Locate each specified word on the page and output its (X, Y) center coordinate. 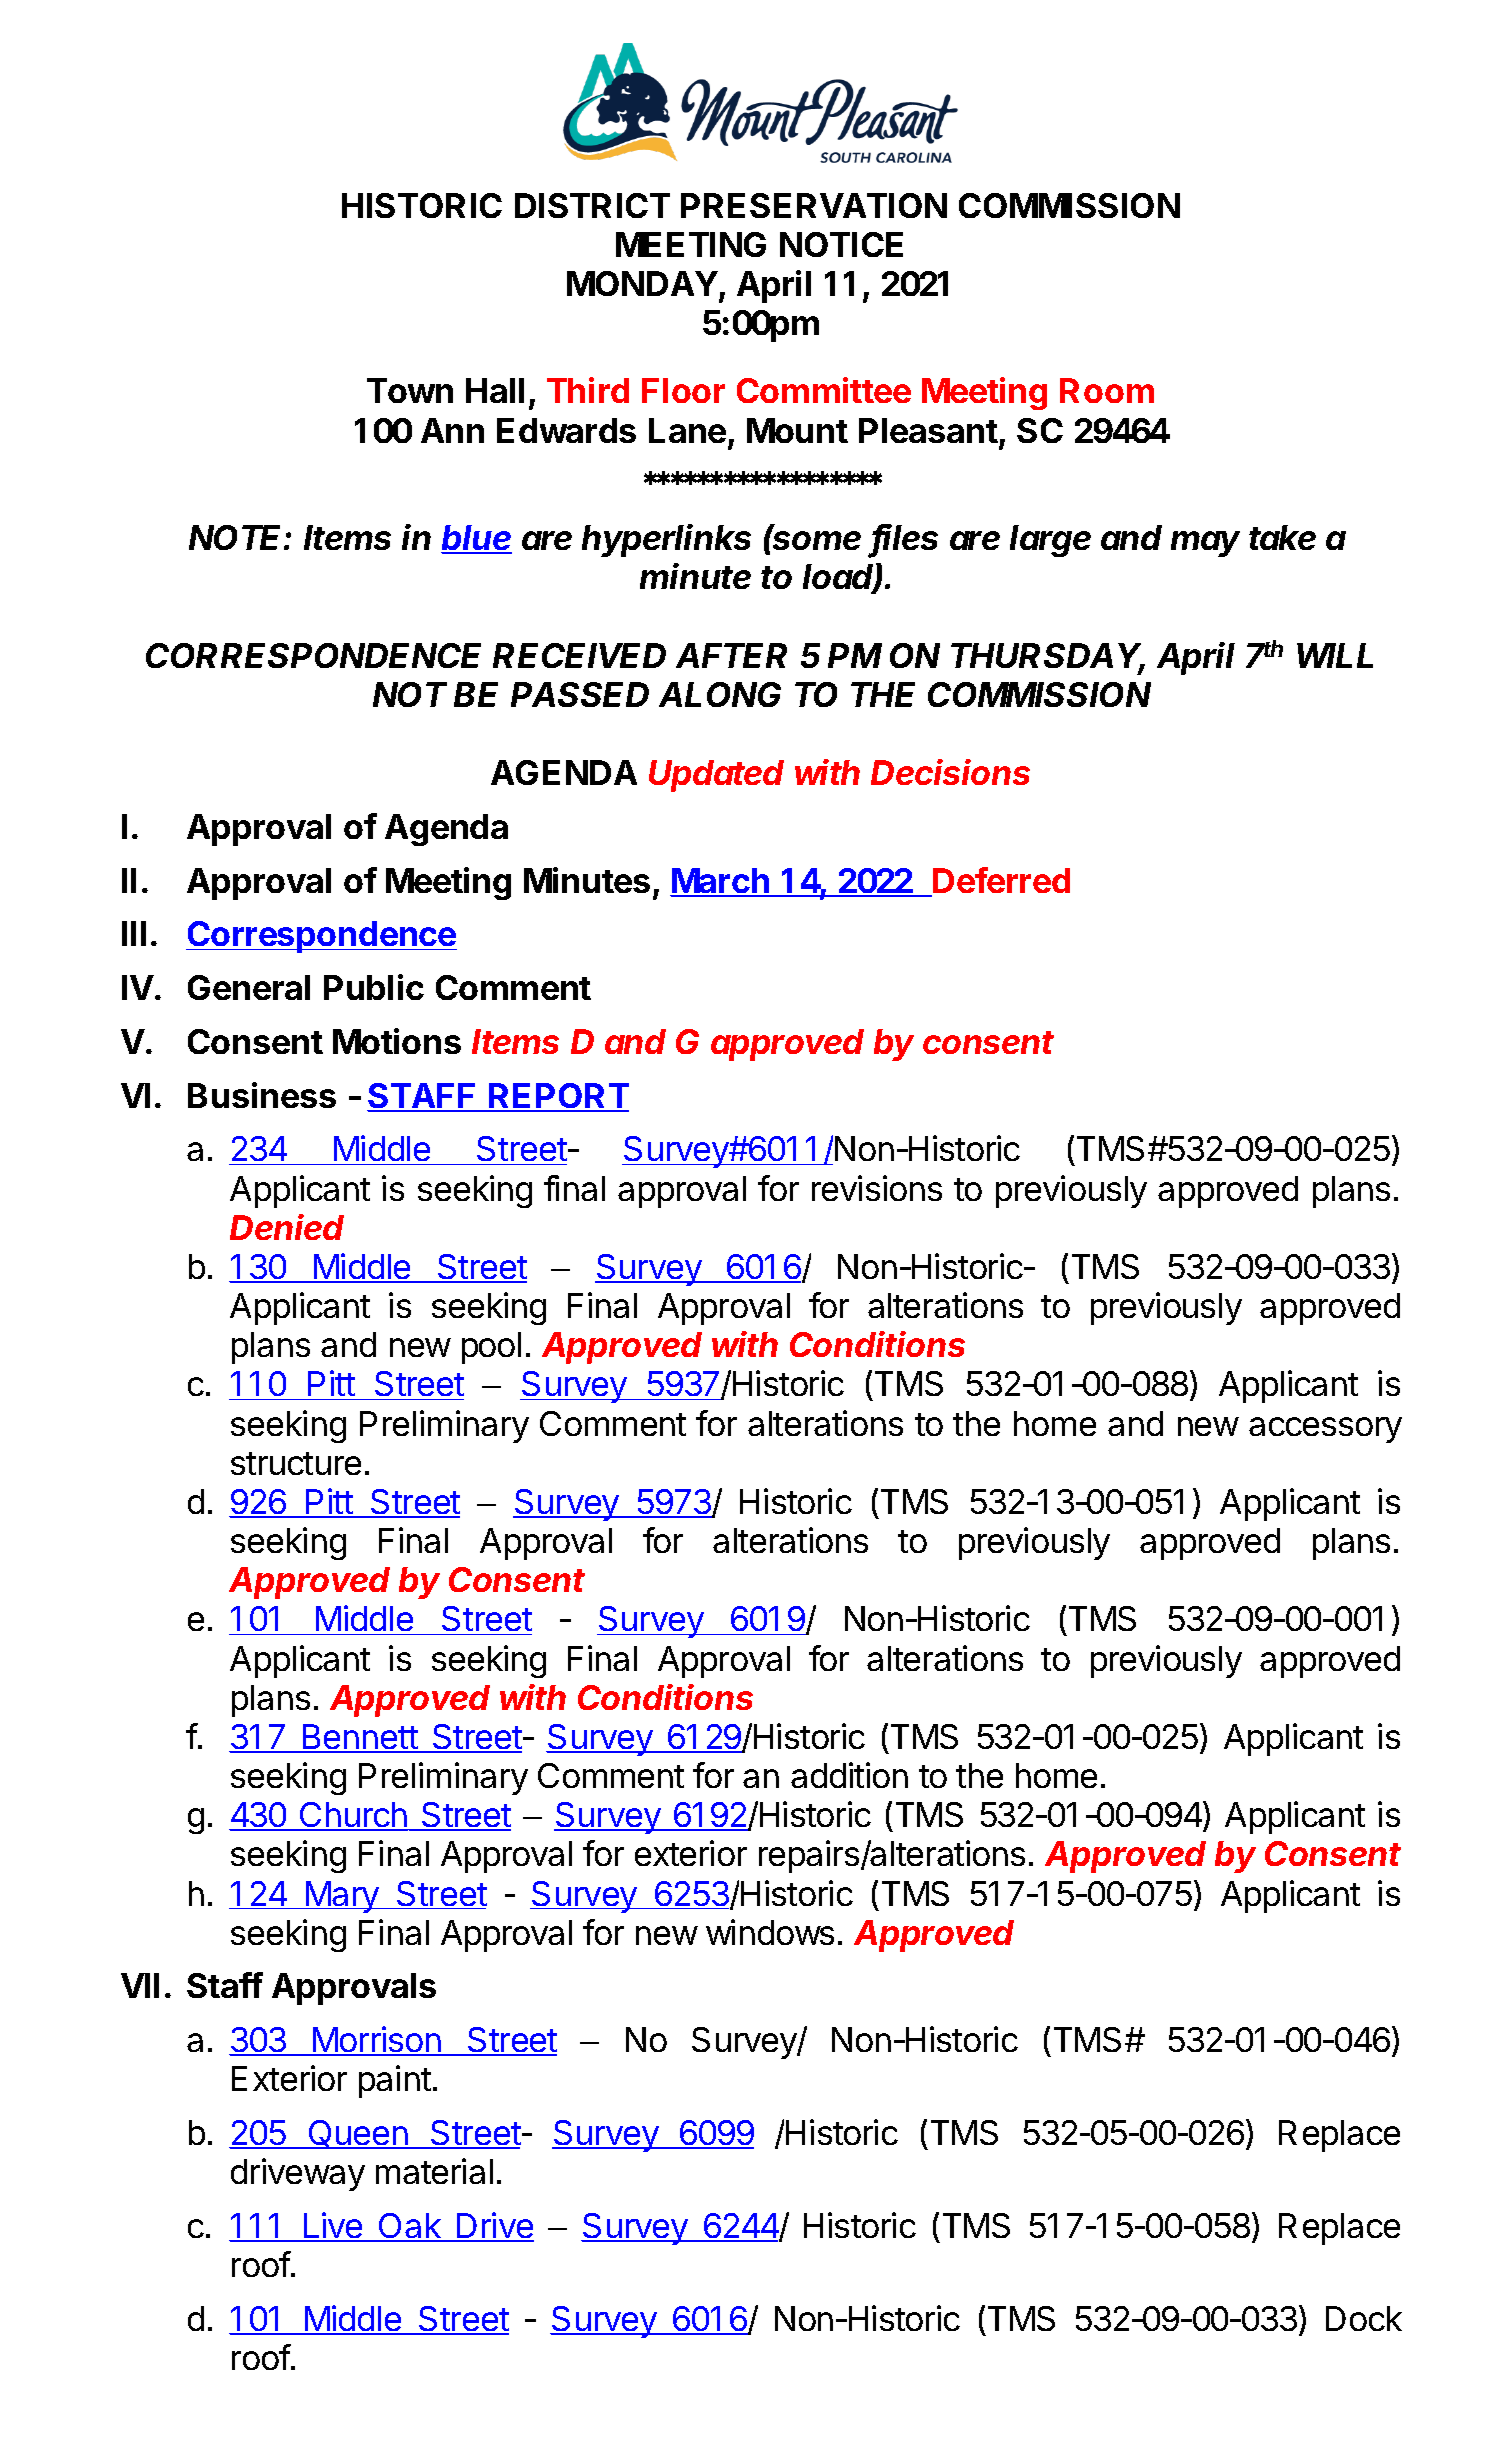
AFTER (731, 655)
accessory (1325, 1430)
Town (410, 390)
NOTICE (841, 244)
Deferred (1001, 880)
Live (333, 2227)
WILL (1335, 655)
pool (491, 1348)
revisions (877, 1188)
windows (770, 1932)
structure (296, 1463)
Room (1107, 390)
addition (849, 1775)
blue (476, 539)
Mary (342, 1897)
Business (262, 1095)
